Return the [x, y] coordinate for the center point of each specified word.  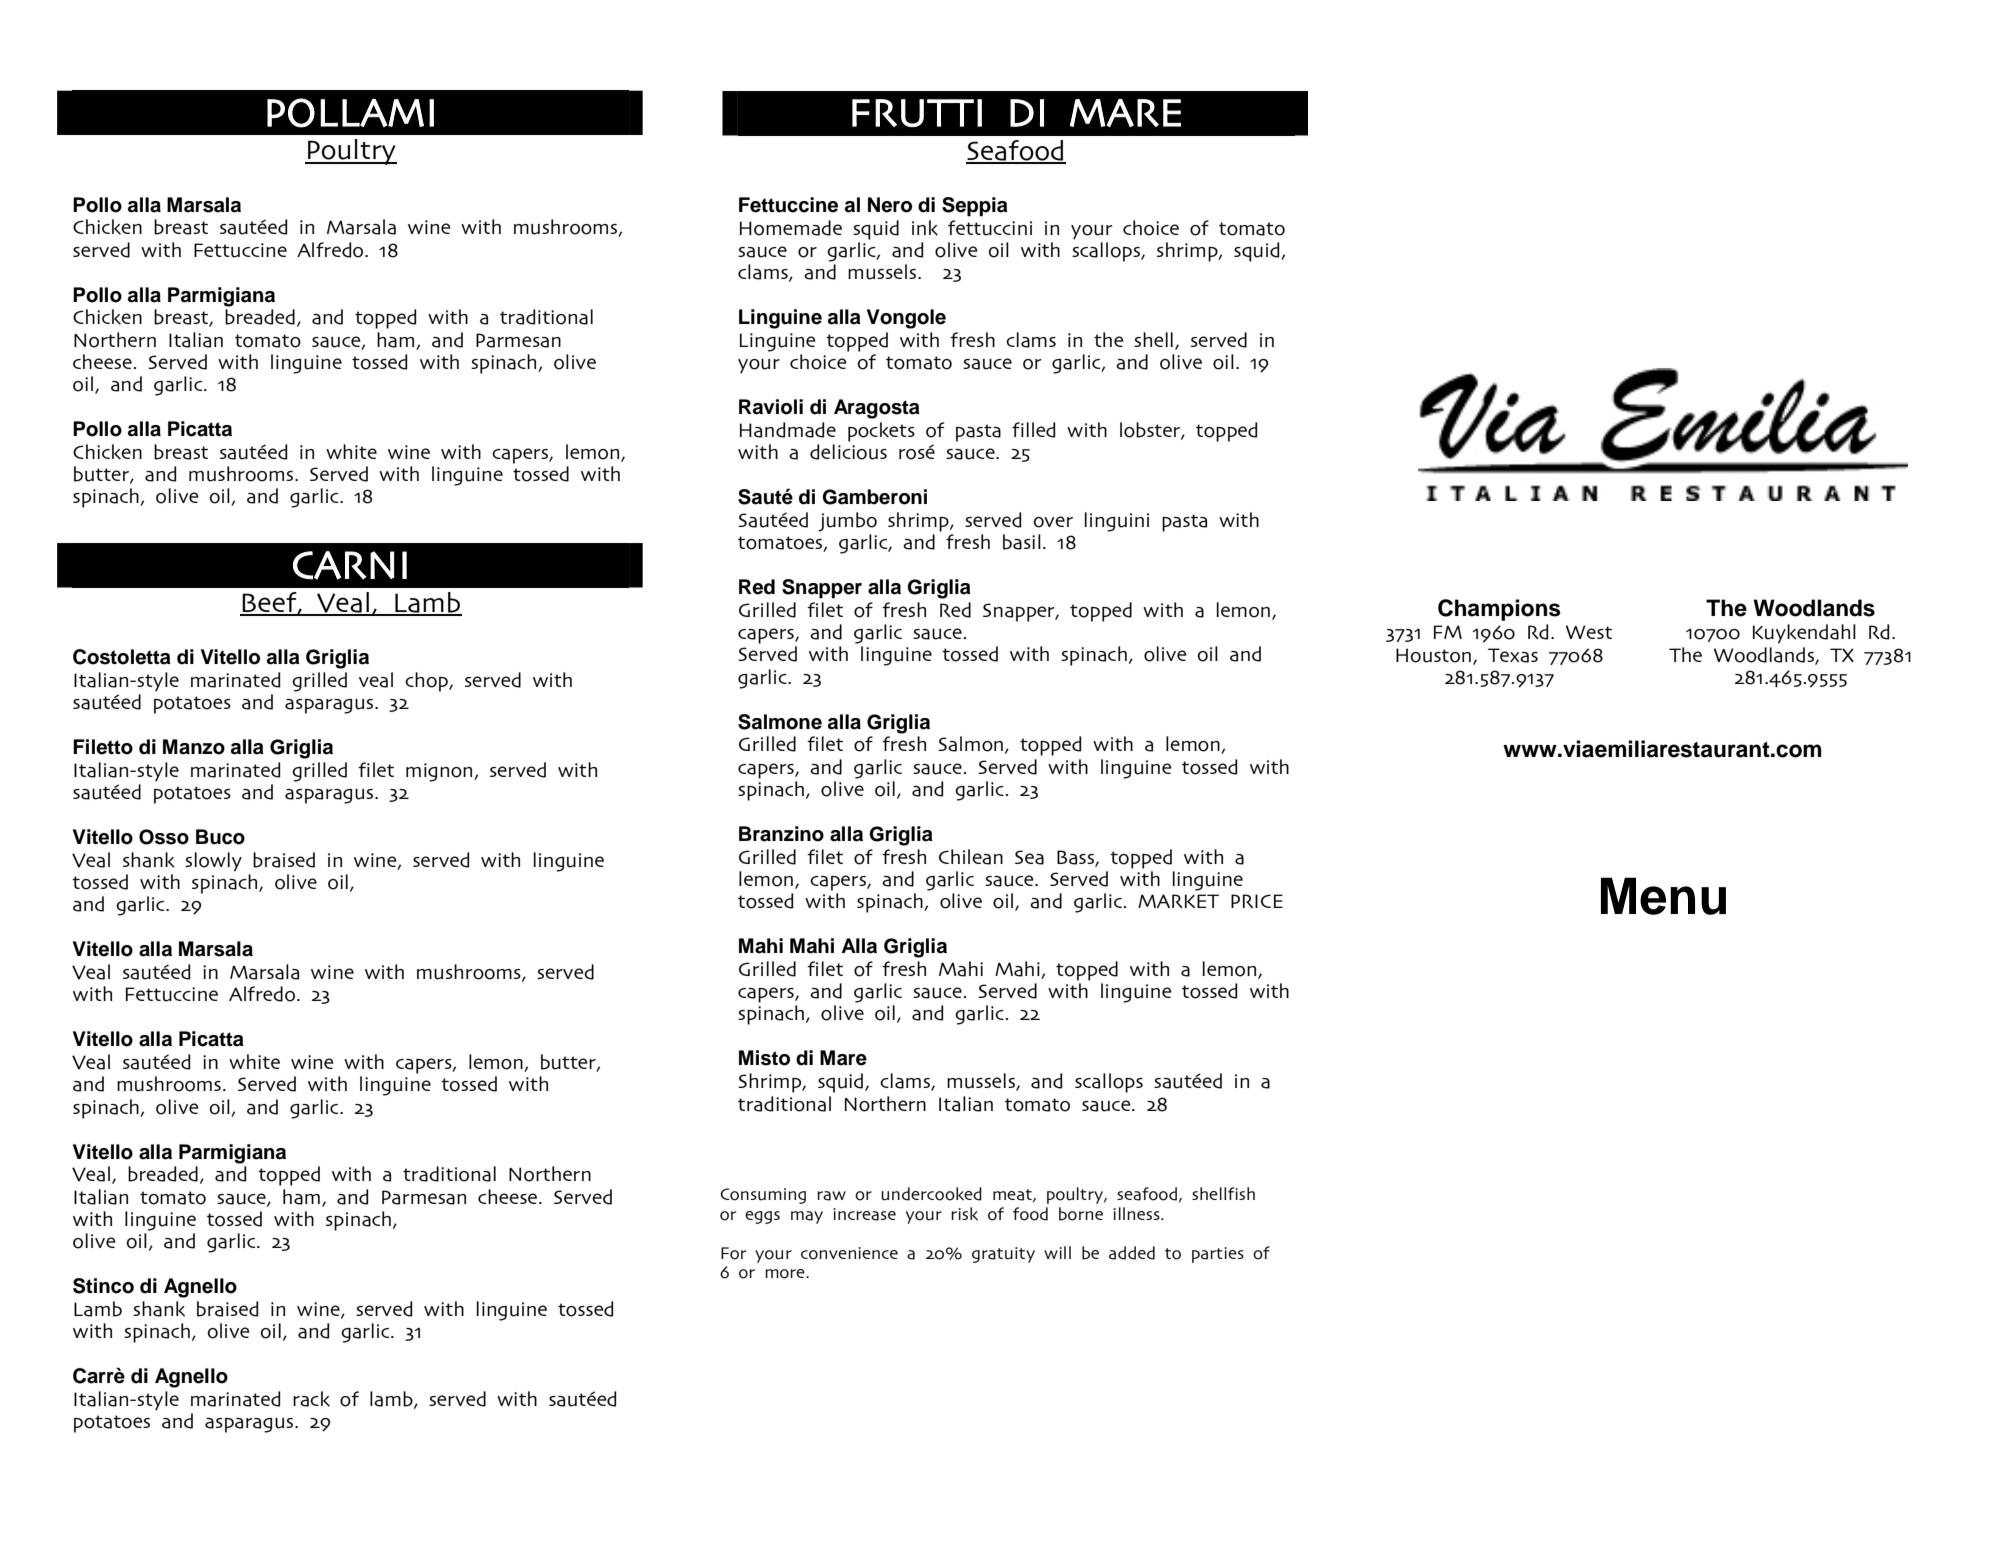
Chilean [971, 857]
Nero [890, 205]
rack [311, 1399]
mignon [440, 772]
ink [925, 228]
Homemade [791, 228]
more [786, 1274]
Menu [1663, 896]
